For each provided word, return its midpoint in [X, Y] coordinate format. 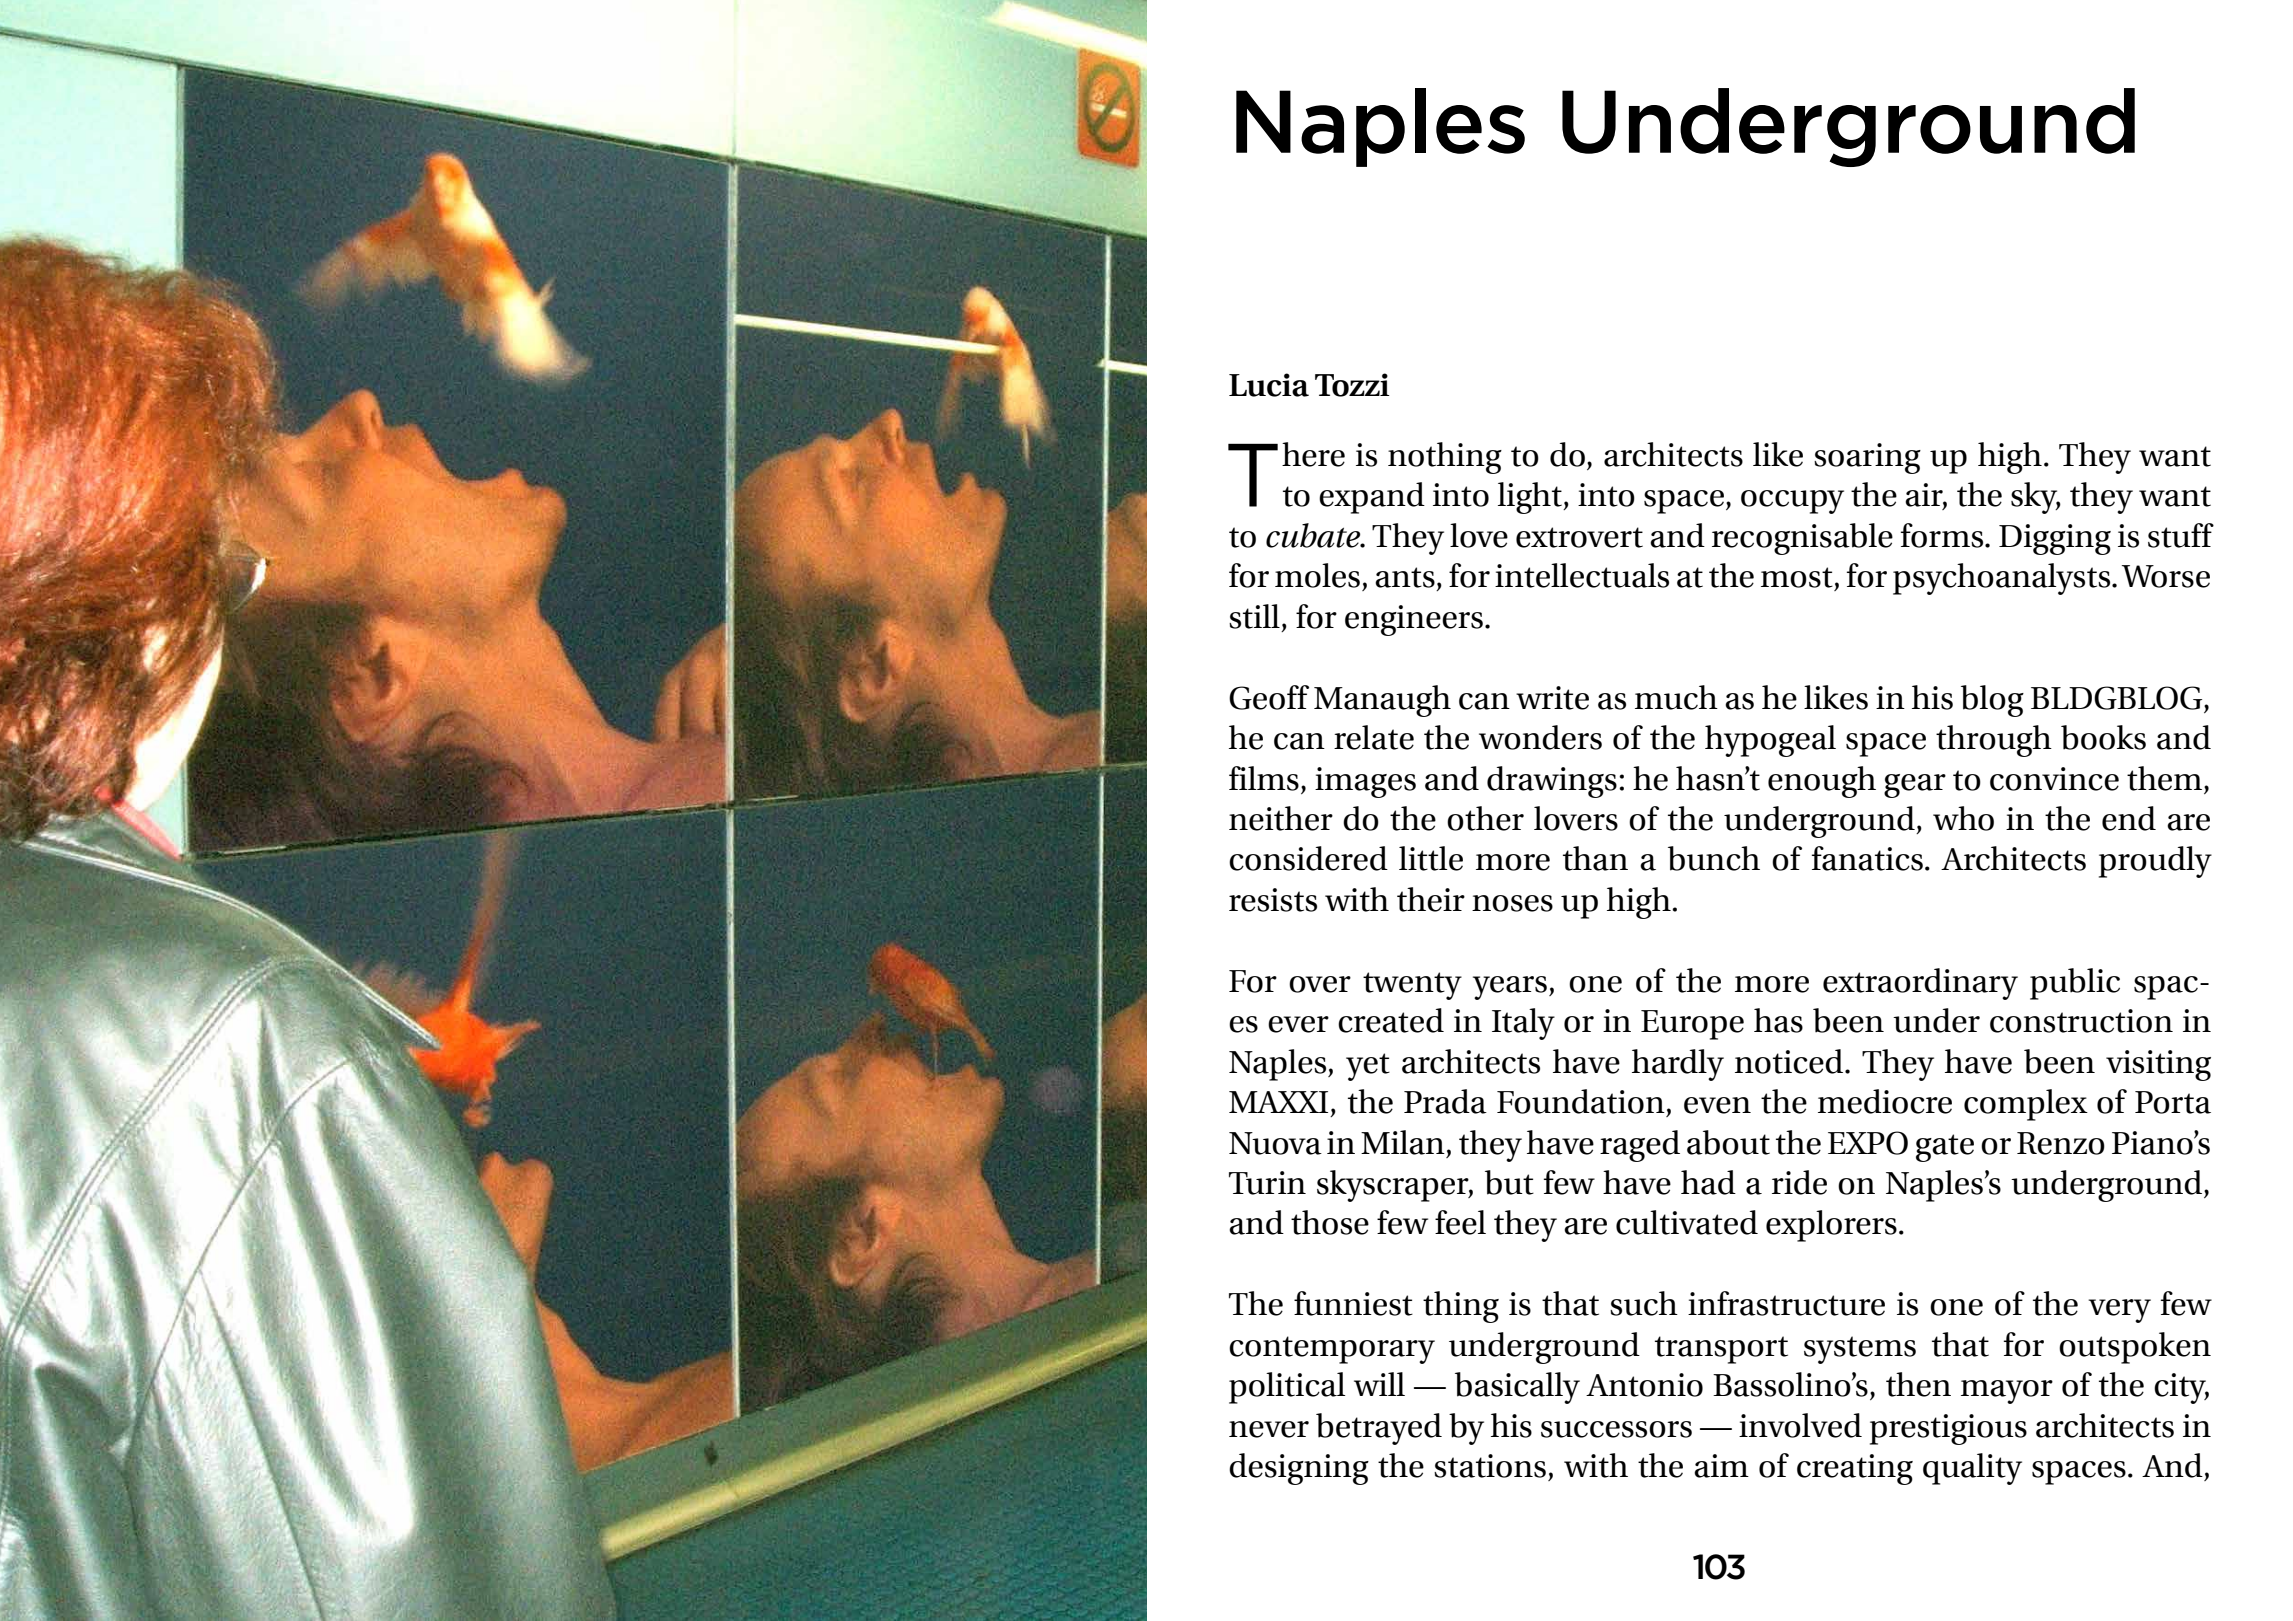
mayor [2007, 1392]
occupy [1792, 502]
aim [1721, 1466]
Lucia [1269, 385]
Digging [2055, 539]
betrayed [1379, 1429]
